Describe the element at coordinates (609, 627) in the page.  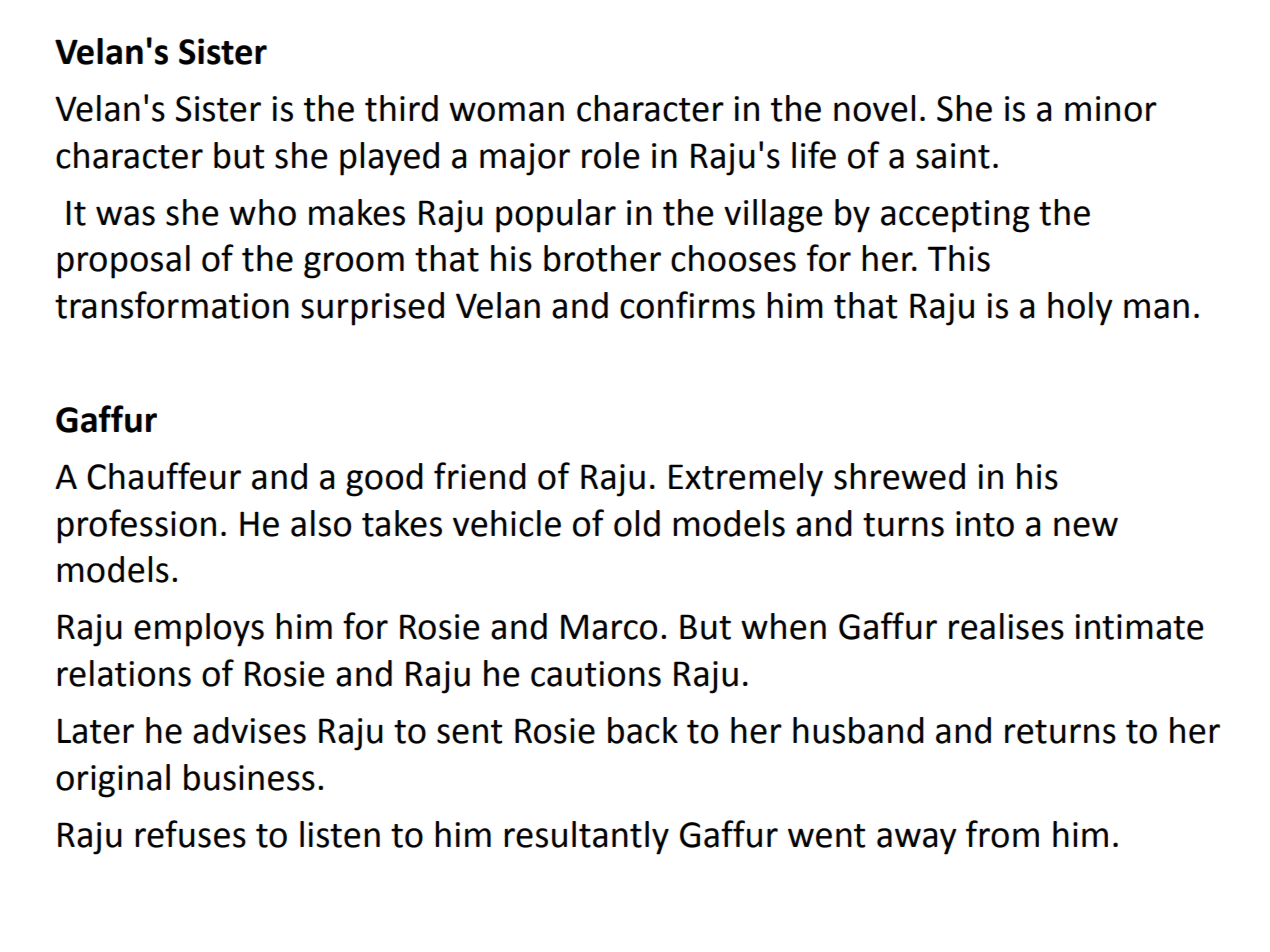
I see `Marco` at that location.
